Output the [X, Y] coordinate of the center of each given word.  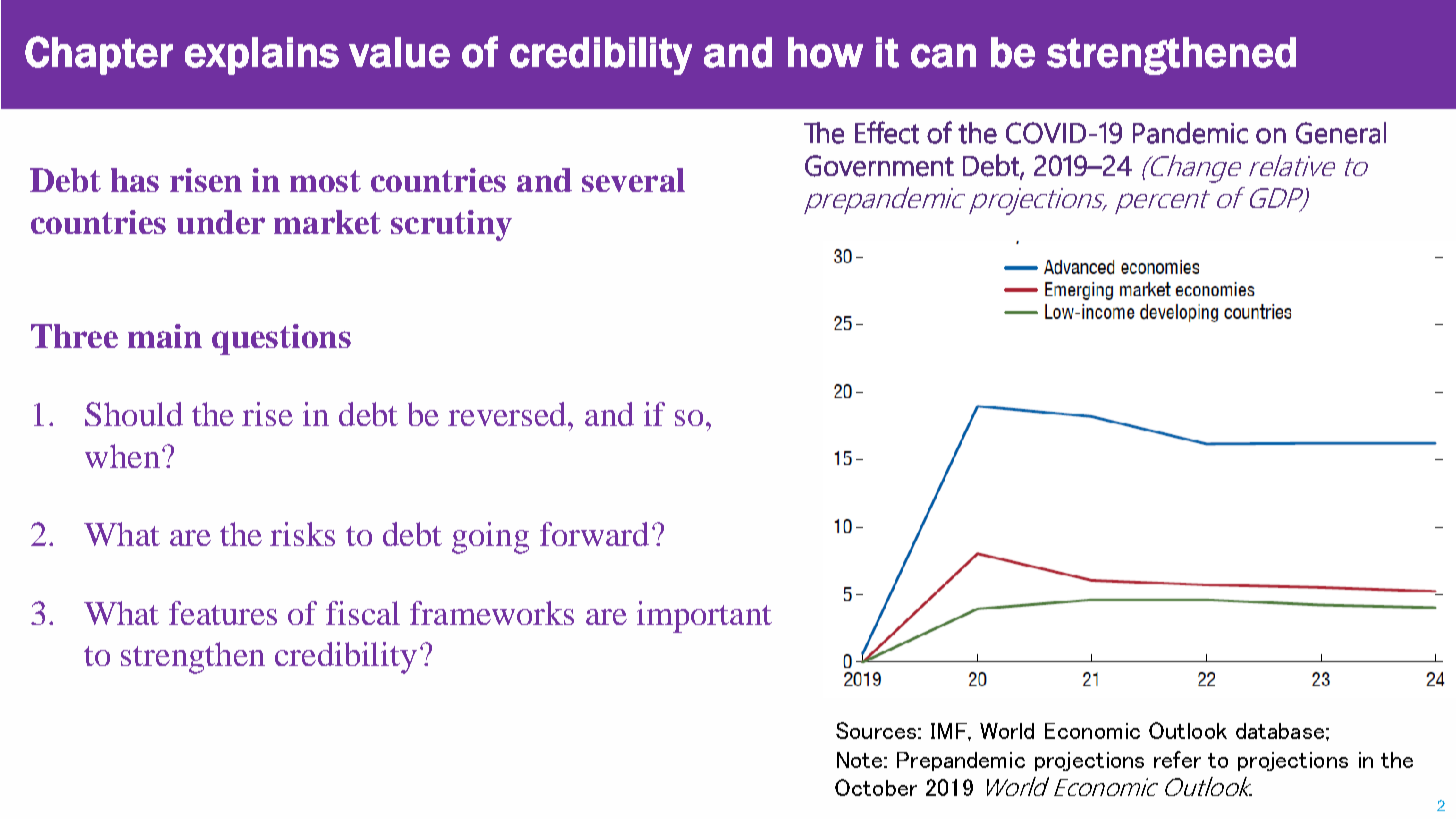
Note [859, 760]
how [825, 52]
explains [262, 56]
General [1341, 133]
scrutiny [451, 225]
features [223, 613]
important [704, 617]
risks [302, 534]
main [165, 336]
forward [594, 534]
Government [879, 166]
